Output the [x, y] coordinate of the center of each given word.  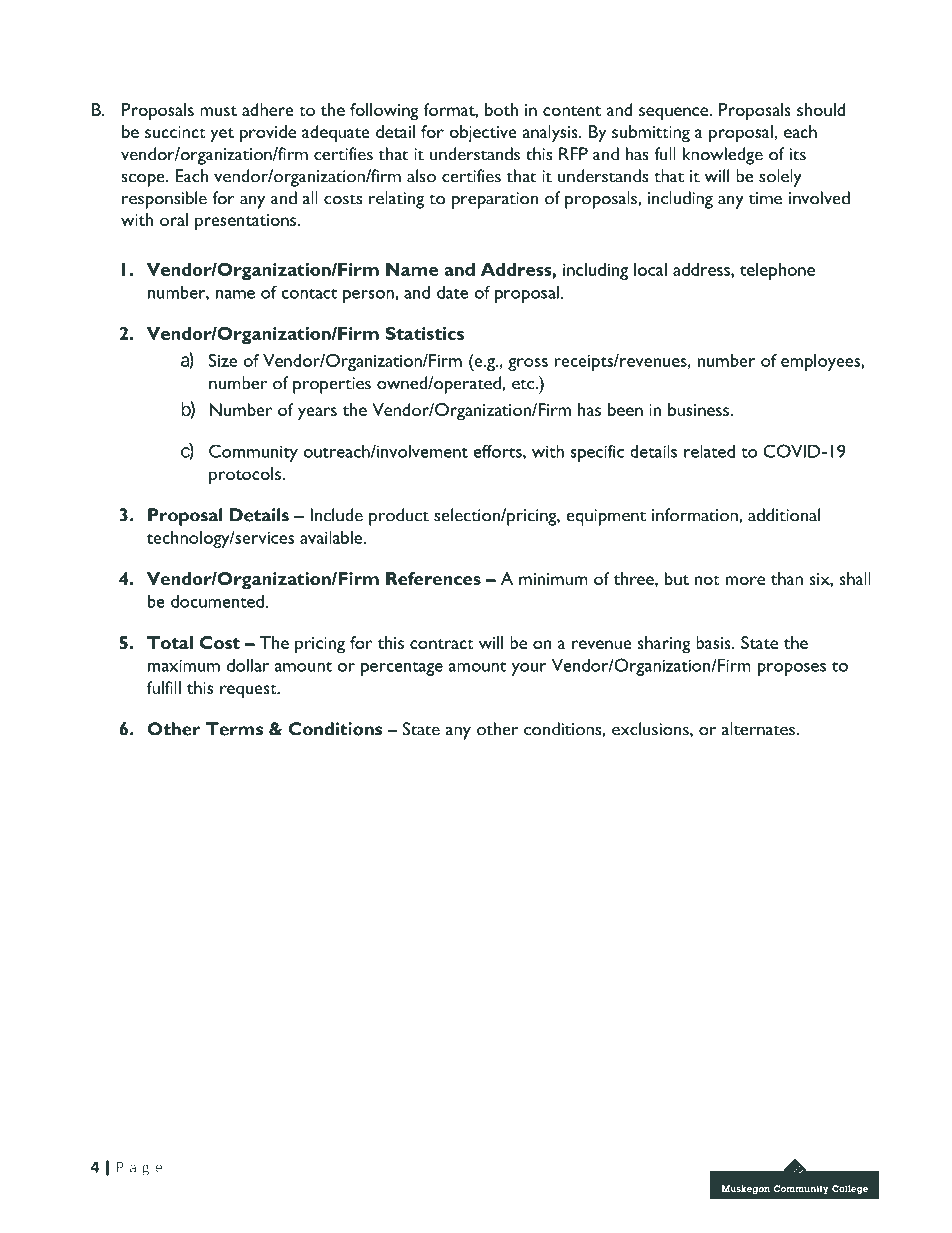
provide [268, 134]
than [787, 578]
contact [309, 293]
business [700, 409]
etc [524, 384]
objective [483, 133]
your [528, 669]
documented [217, 601]
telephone [777, 271]
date [452, 292]
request [249, 691]
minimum [553, 579]
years [317, 414]
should [821, 109]
